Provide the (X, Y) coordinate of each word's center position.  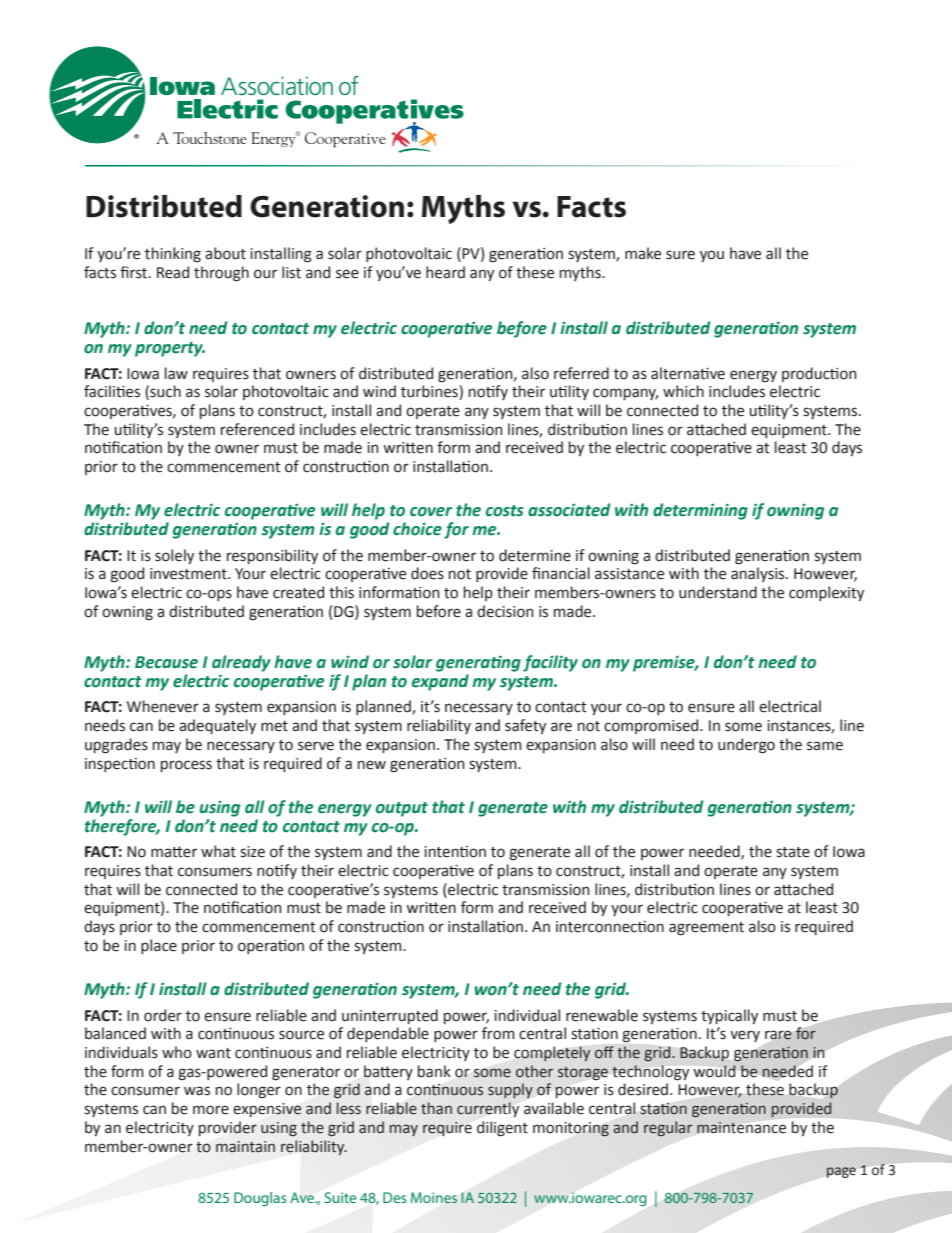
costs (505, 511)
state (793, 852)
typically (729, 1016)
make (643, 253)
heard (445, 272)
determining (700, 511)
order (163, 1015)
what (218, 851)
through (221, 274)
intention (455, 852)
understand (718, 592)
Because (166, 662)
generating (478, 664)
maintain (245, 1147)
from (498, 1033)
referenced (257, 429)
